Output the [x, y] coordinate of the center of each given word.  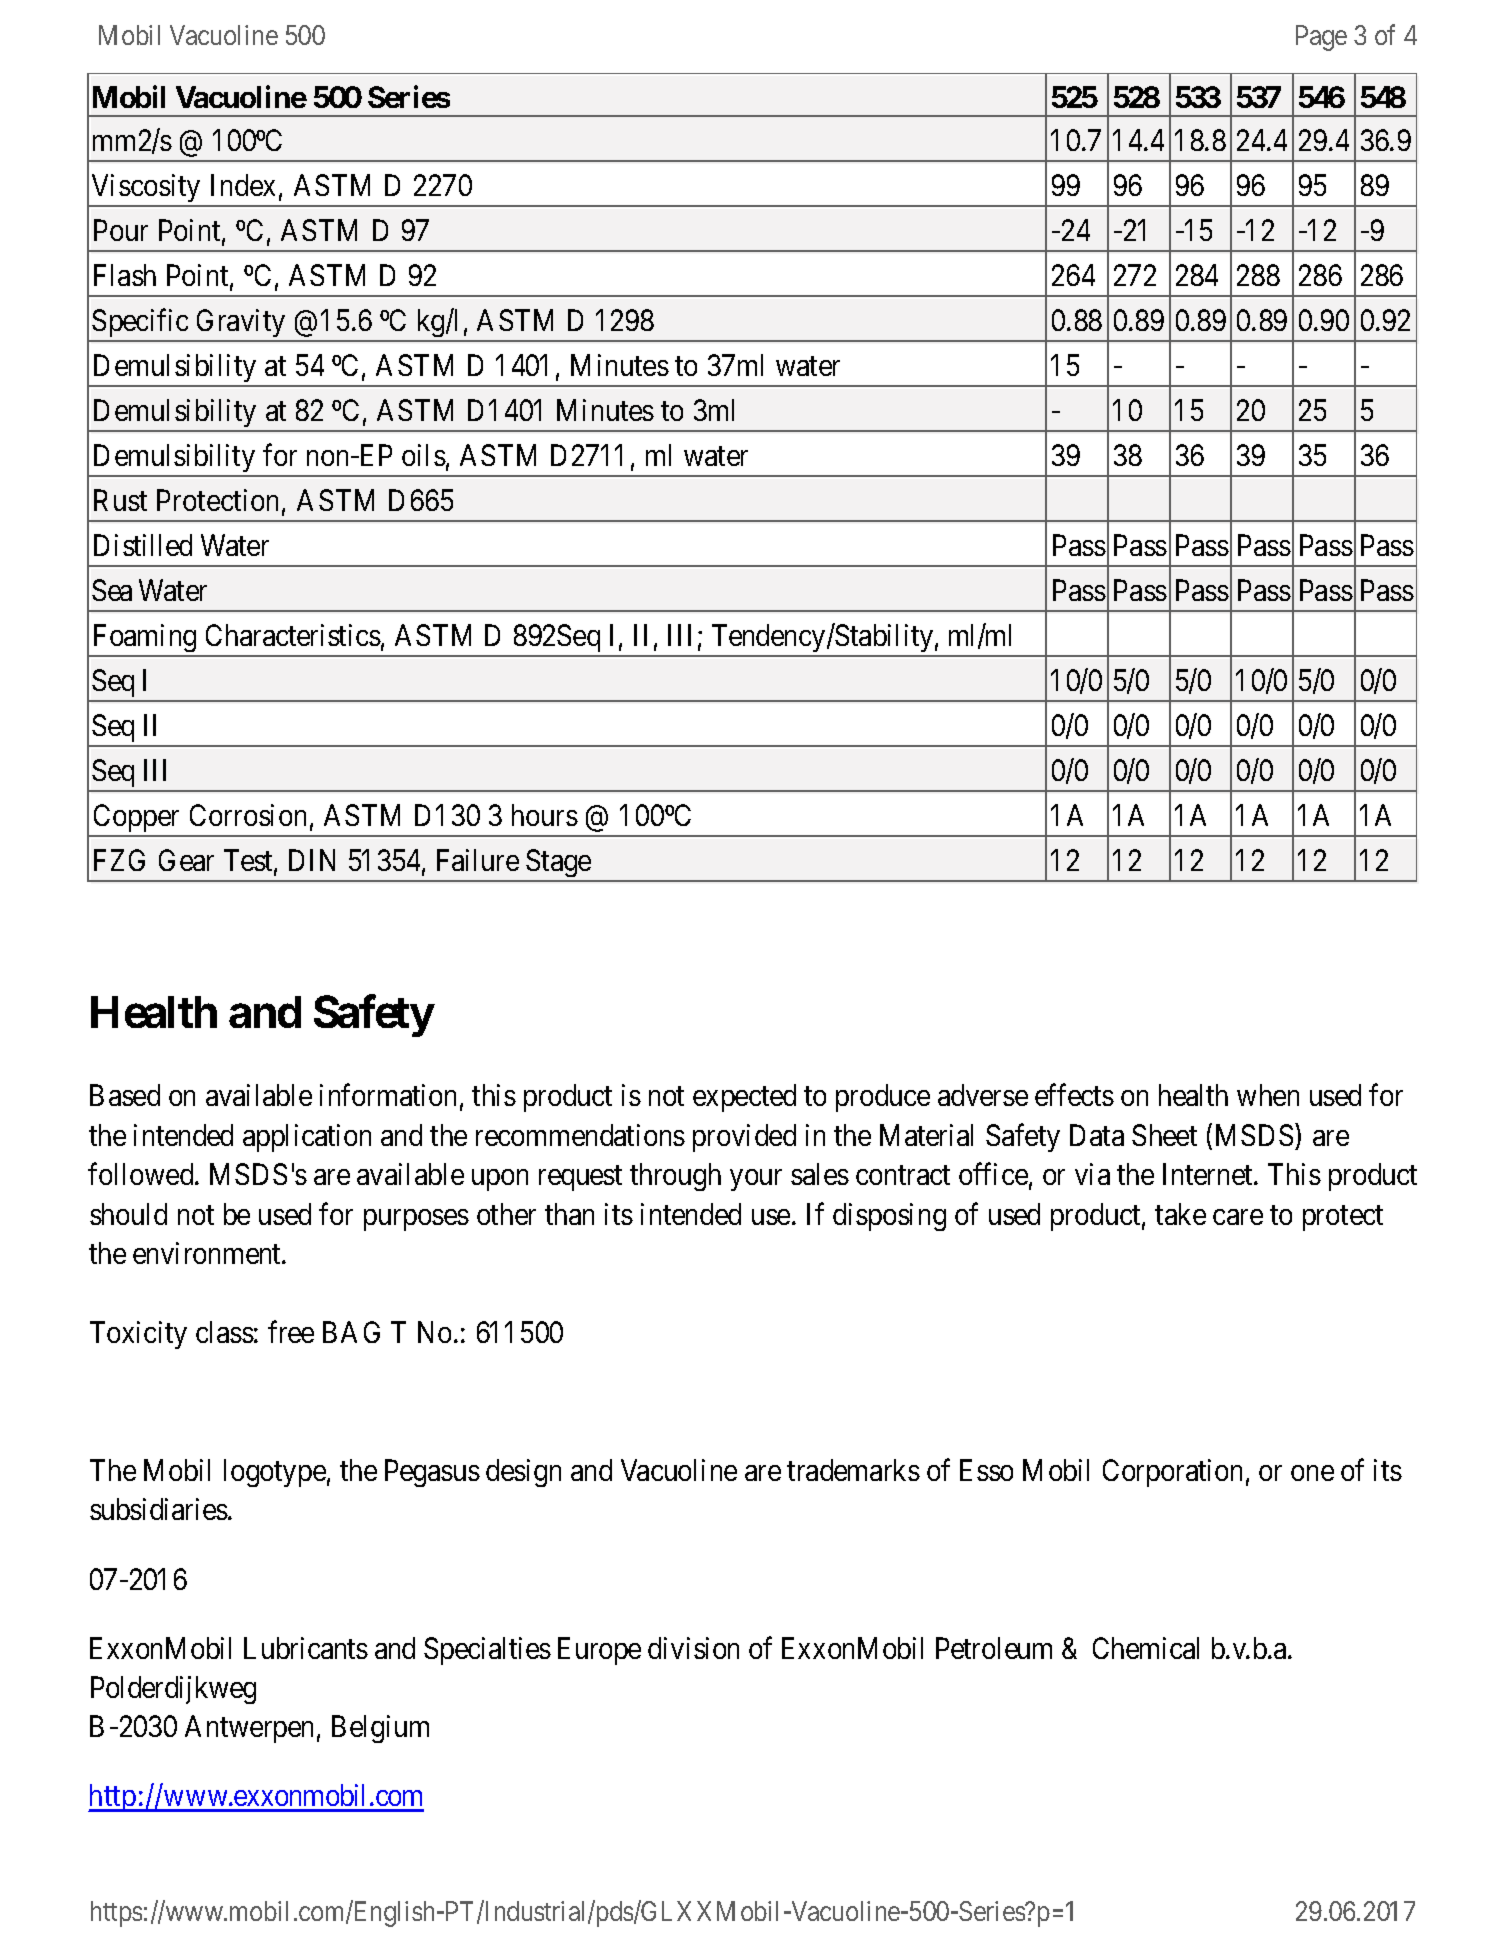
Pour [121, 230]
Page [1321, 38]
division [693, 1648]
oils [424, 455]
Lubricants [306, 1648]
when [1268, 1095]
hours [545, 815]
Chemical [1146, 1648]
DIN [312, 860]
